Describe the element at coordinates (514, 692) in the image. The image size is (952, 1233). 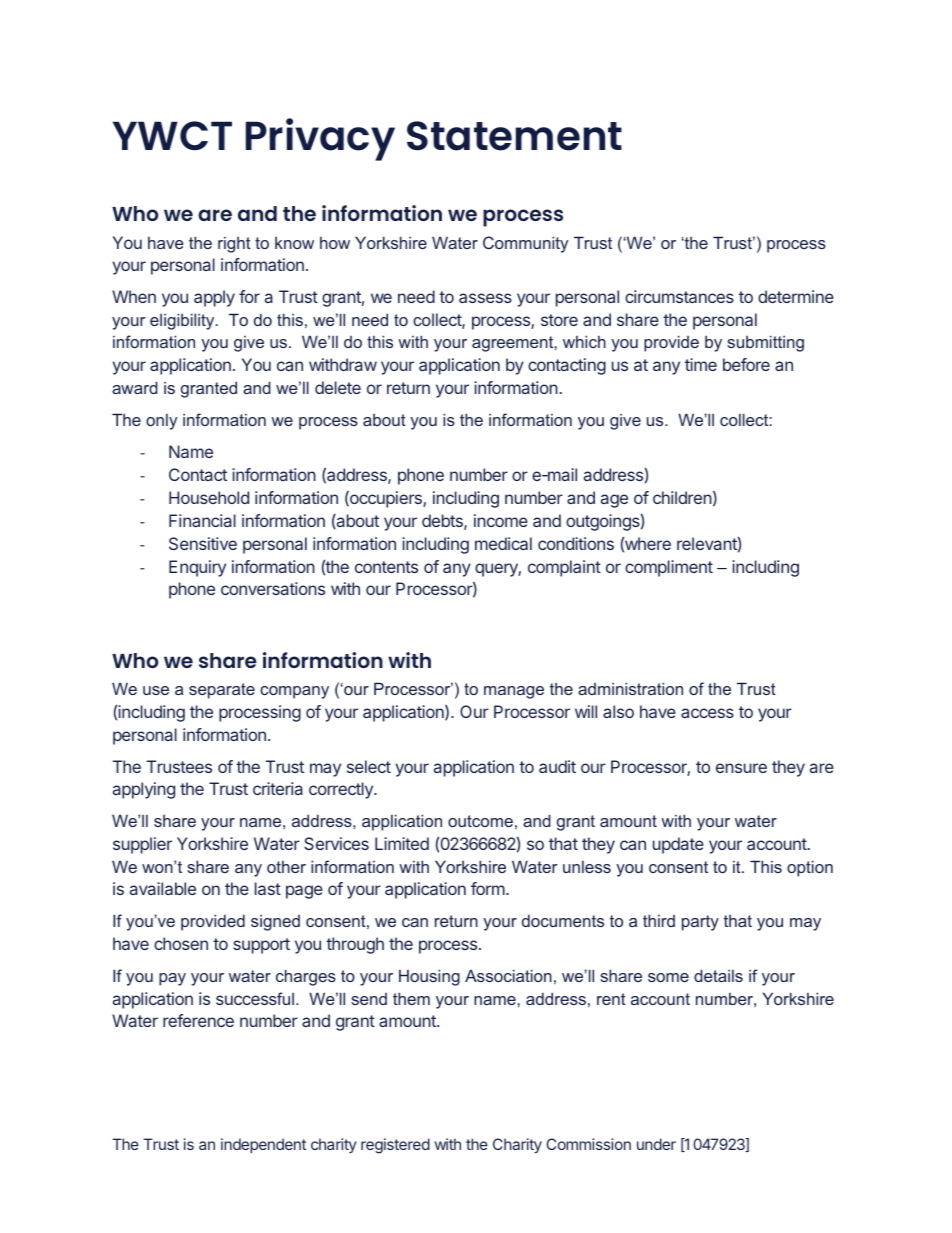
I see `manage` at that location.
